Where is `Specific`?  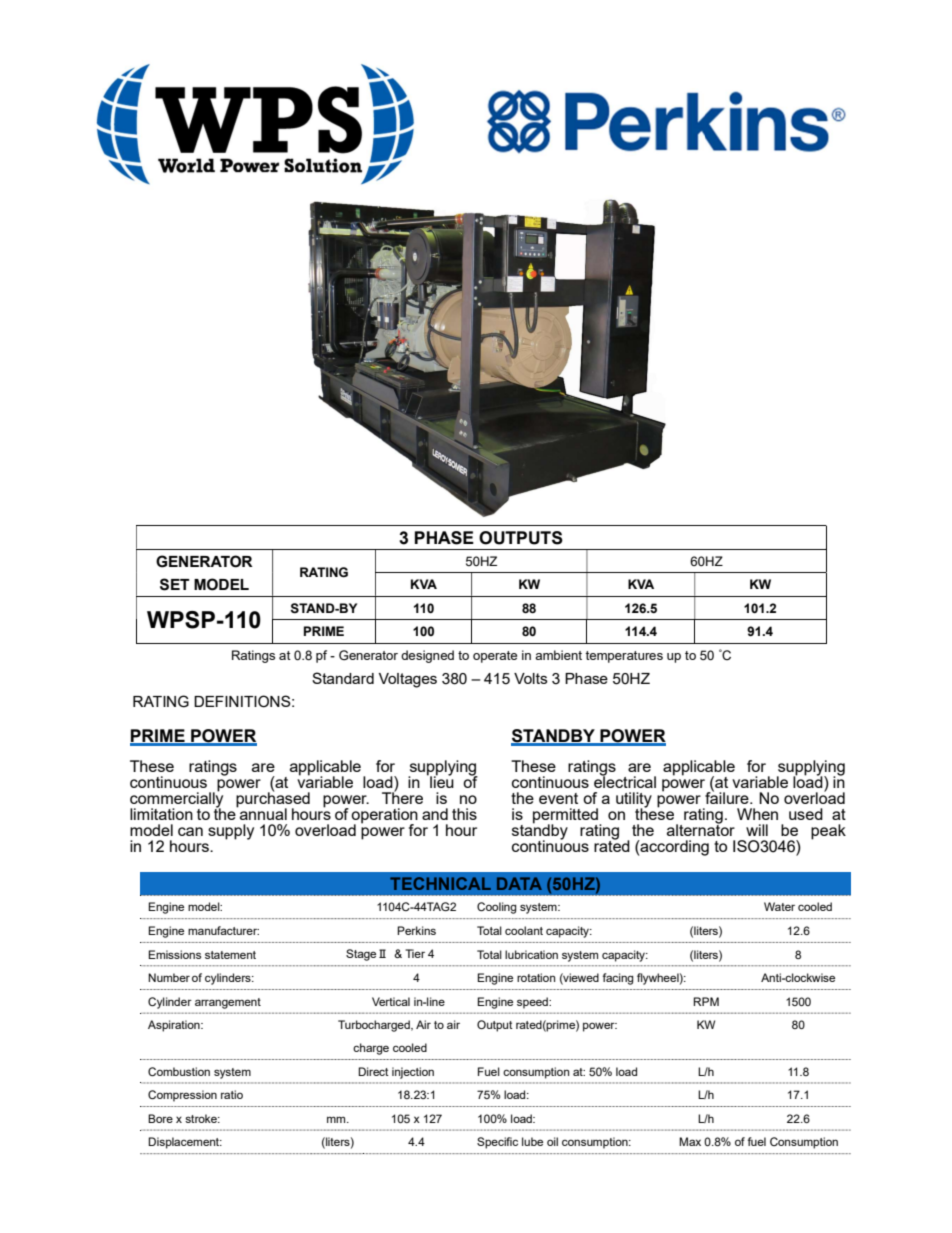 Specific is located at coordinates (497, 1143).
